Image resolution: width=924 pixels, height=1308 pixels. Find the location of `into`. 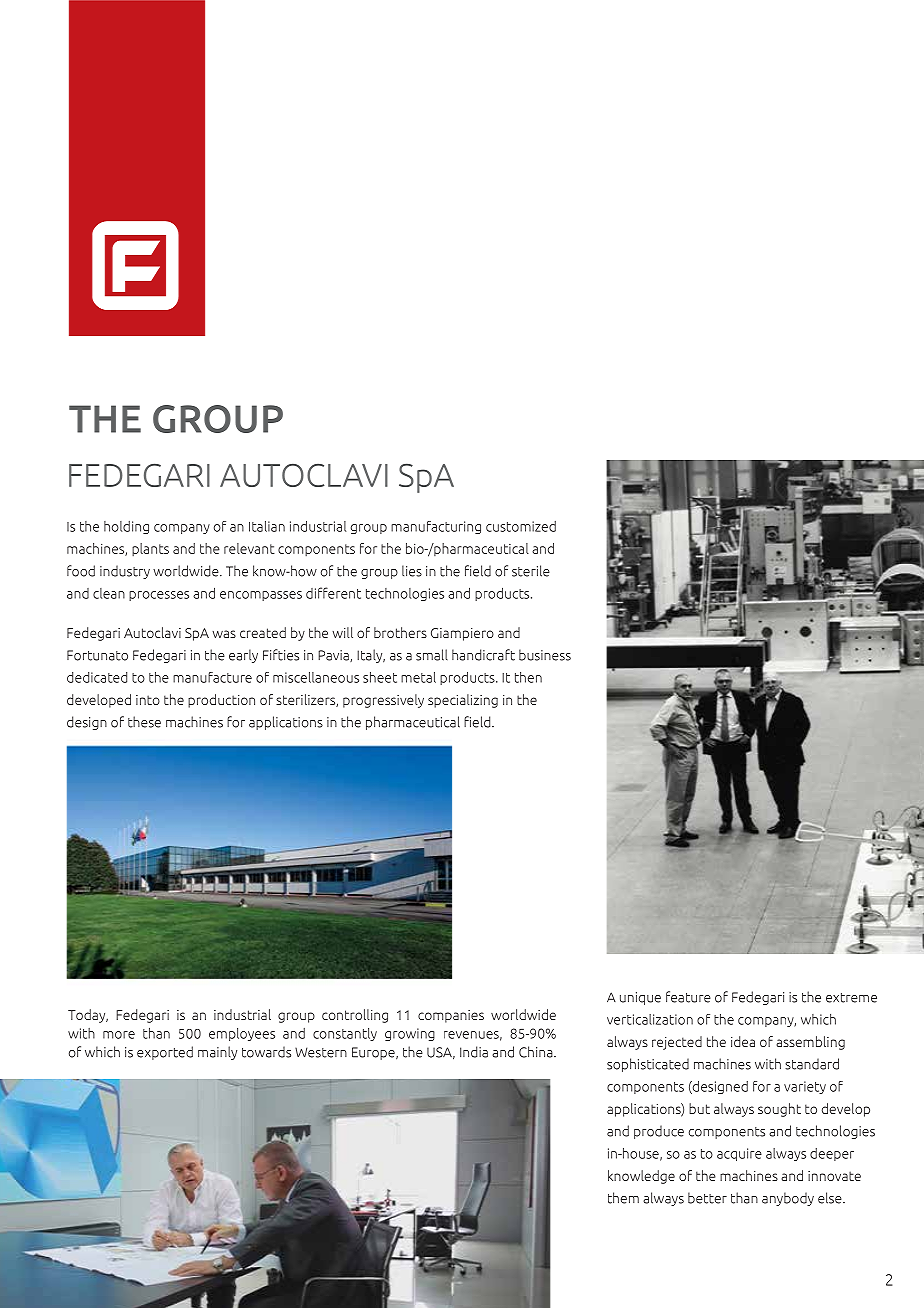

into is located at coordinates (148, 700).
